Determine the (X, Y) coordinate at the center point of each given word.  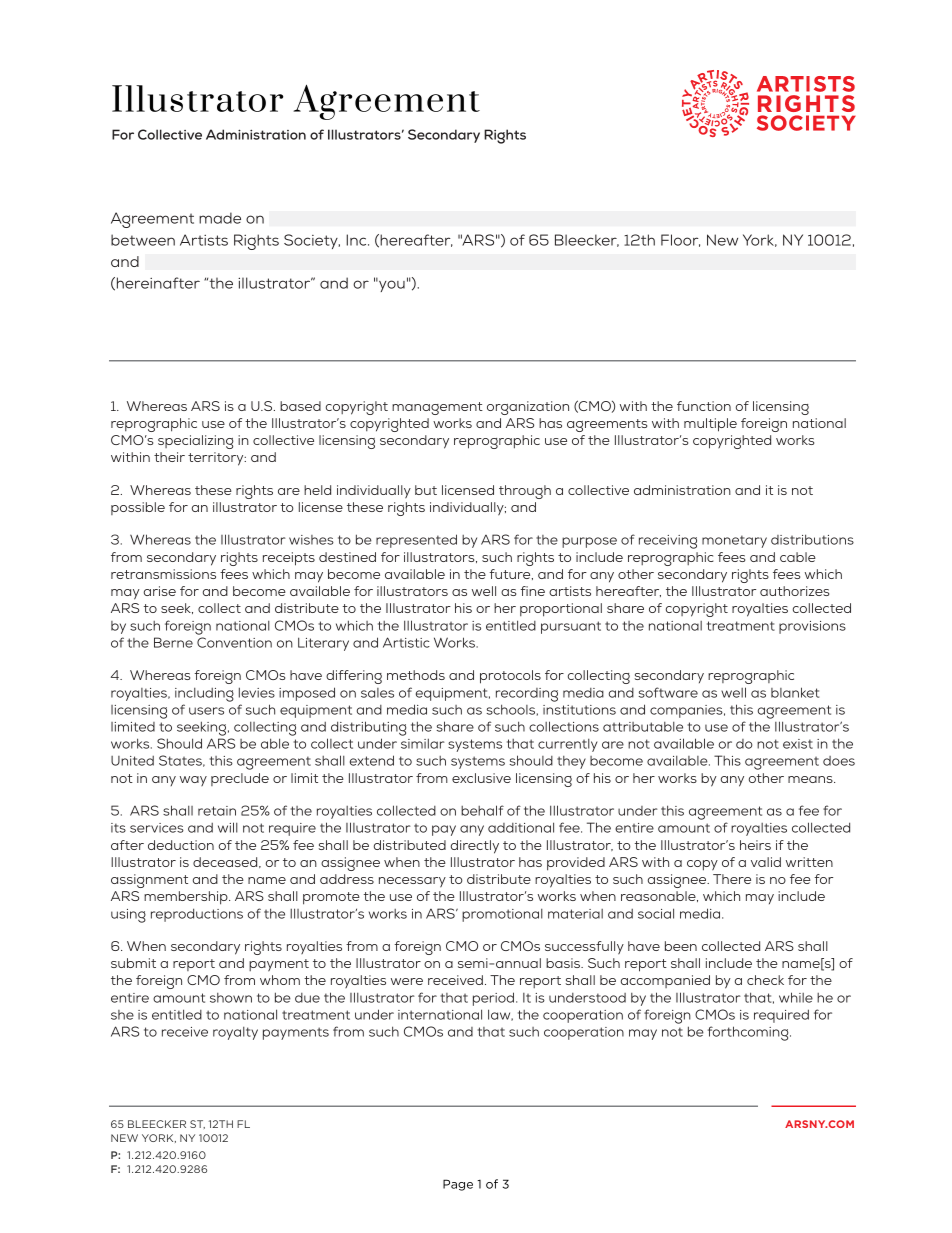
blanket (795, 692)
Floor (680, 240)
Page (458, 1185)
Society (312, 241)
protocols (510, 677)
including (204, 695)
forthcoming (749, 1033)
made (220, 218)
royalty (235, 1033)
